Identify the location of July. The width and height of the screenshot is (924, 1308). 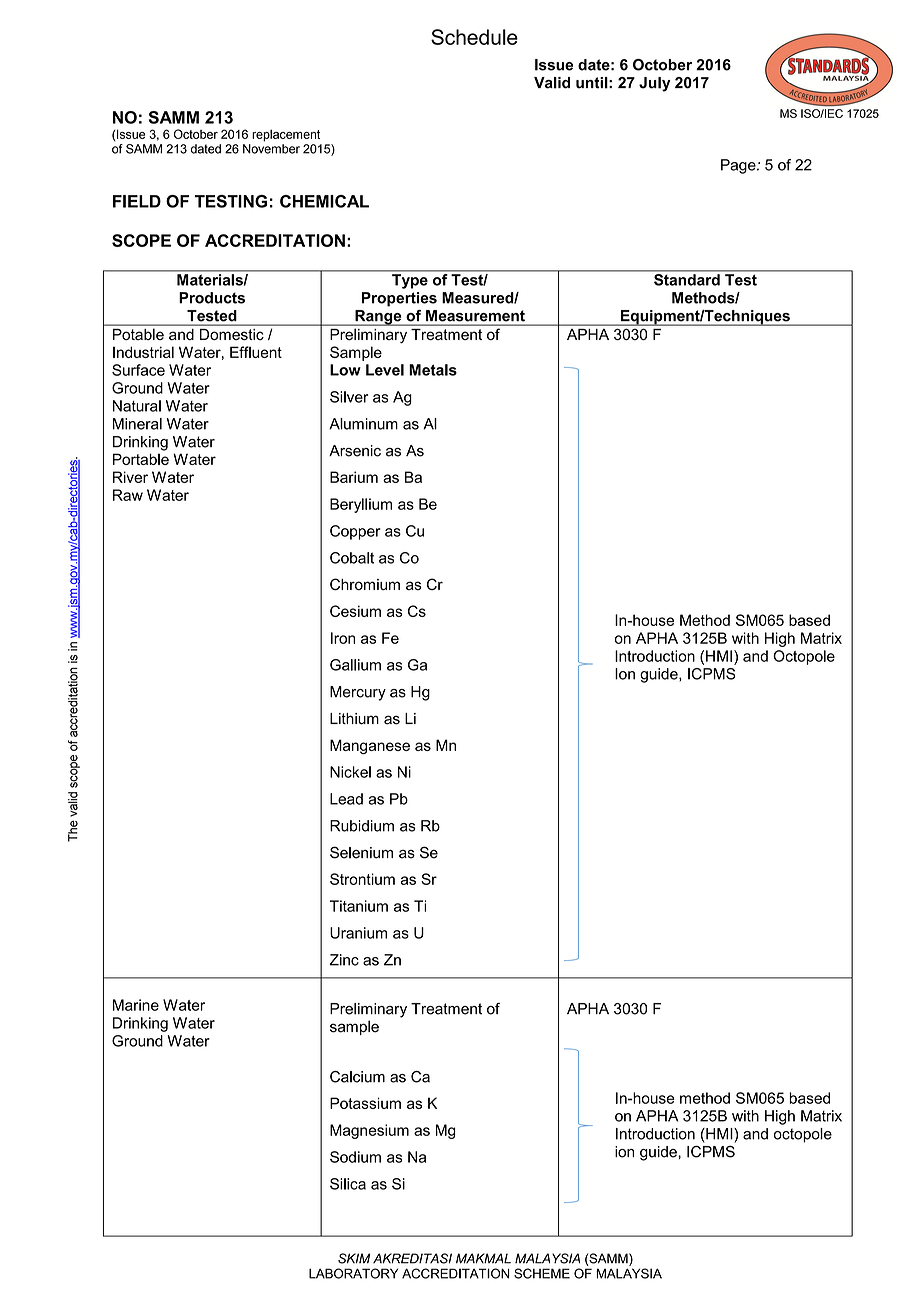
(654, 84).
